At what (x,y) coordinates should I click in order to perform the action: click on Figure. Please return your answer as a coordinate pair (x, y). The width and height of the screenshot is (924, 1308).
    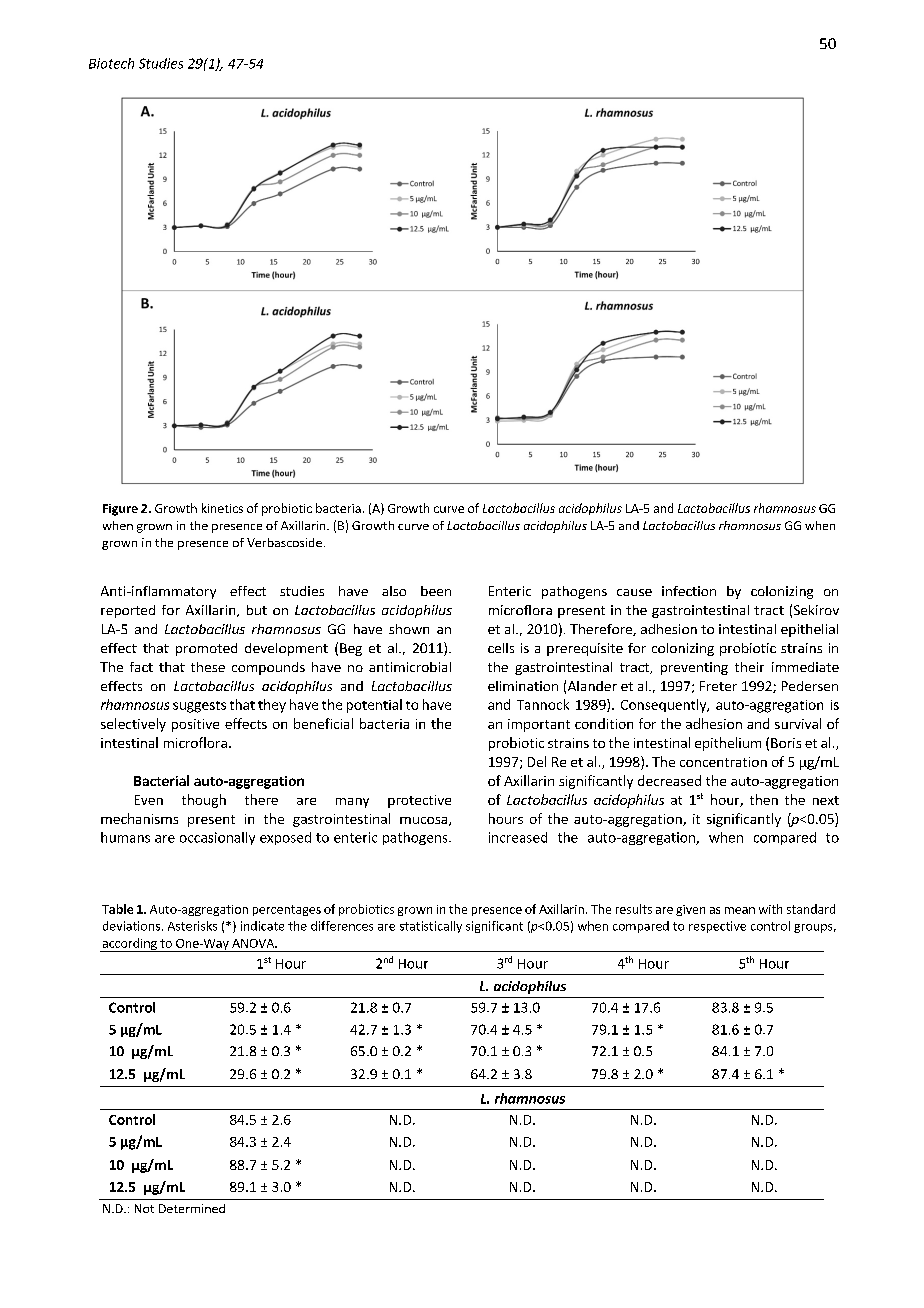
    Looking at the image, I should click on (120, 510).
